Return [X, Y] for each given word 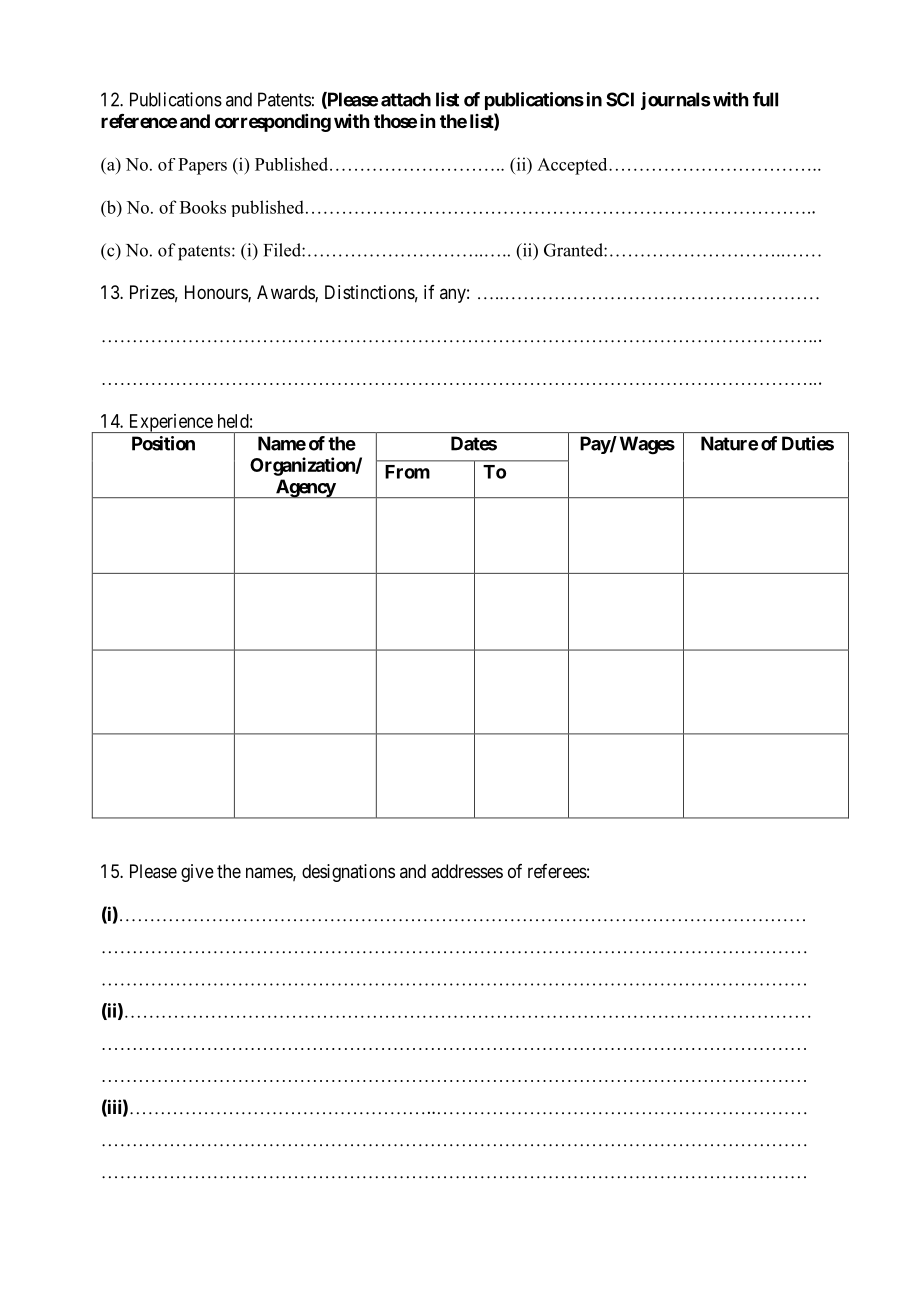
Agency [305, 488]
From [407, 472]
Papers [202, 166]
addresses [467, 871]
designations [348, 873]
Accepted [573, 166]
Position [163, 443]
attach [406, 99]
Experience [170, 423]
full [765, 99]
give [197, 873]
